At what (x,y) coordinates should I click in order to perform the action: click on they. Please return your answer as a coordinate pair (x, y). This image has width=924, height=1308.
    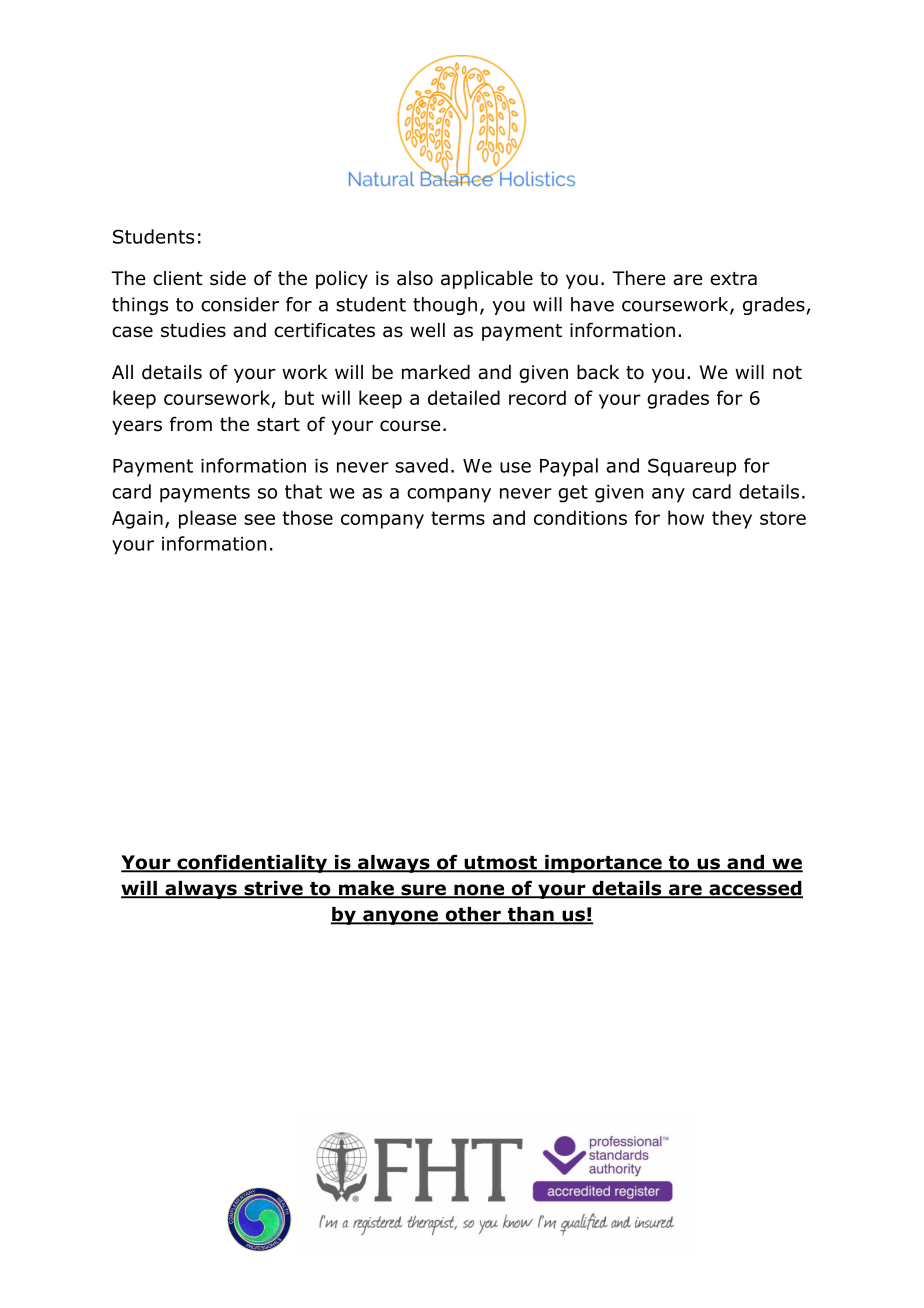
    Looking at the image, I should click on (732, 519).
